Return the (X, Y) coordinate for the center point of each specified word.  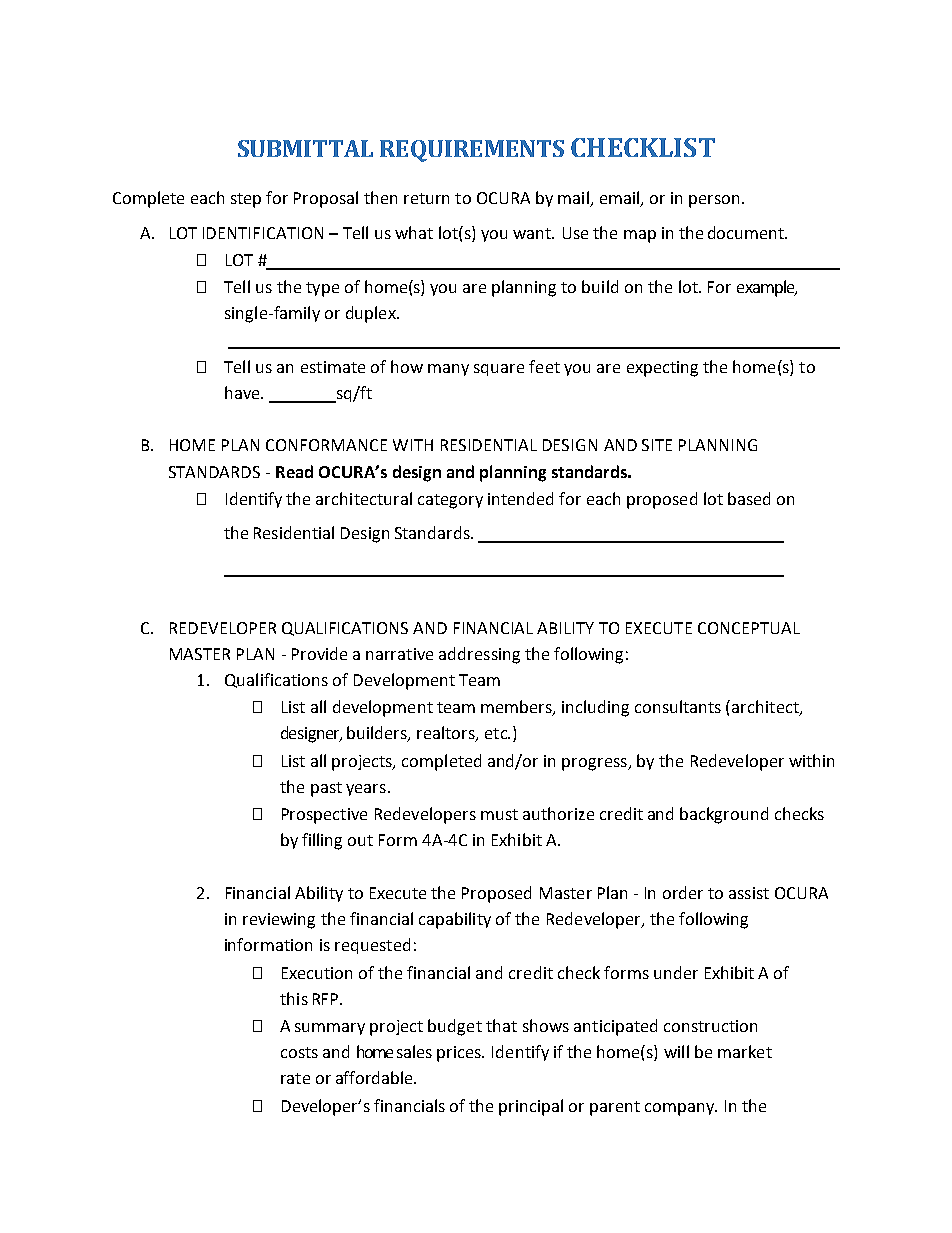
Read (294, 471)
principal (531, 1107)
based (749, 498)
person (714, 201)
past (326, 789)
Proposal (326, 199)
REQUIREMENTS (472, 151)
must (499, 814)
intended (520, 498)
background (724, 815)
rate (295, 1078)
